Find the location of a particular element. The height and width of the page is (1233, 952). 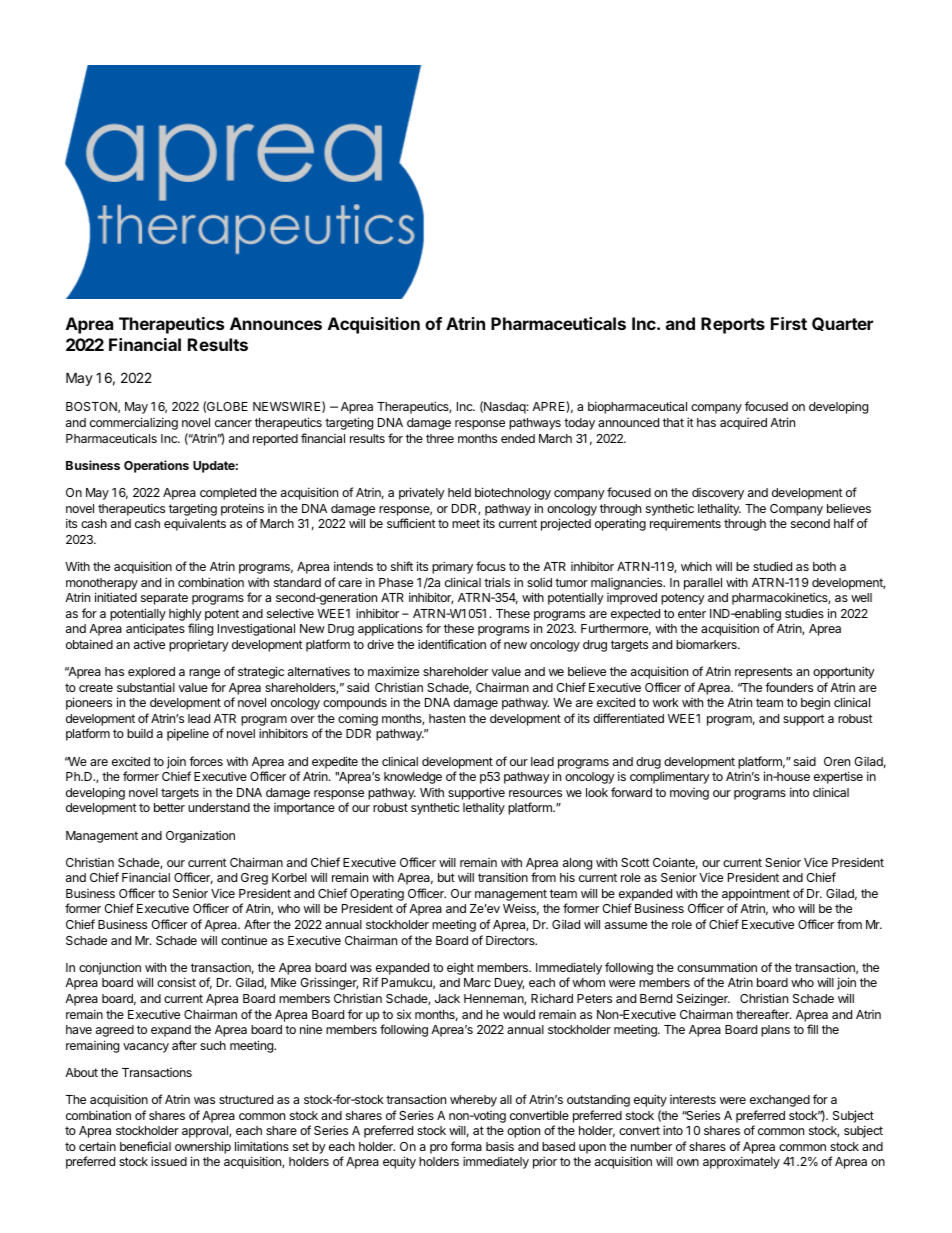

forma is located at coordinates (466, 1146).
